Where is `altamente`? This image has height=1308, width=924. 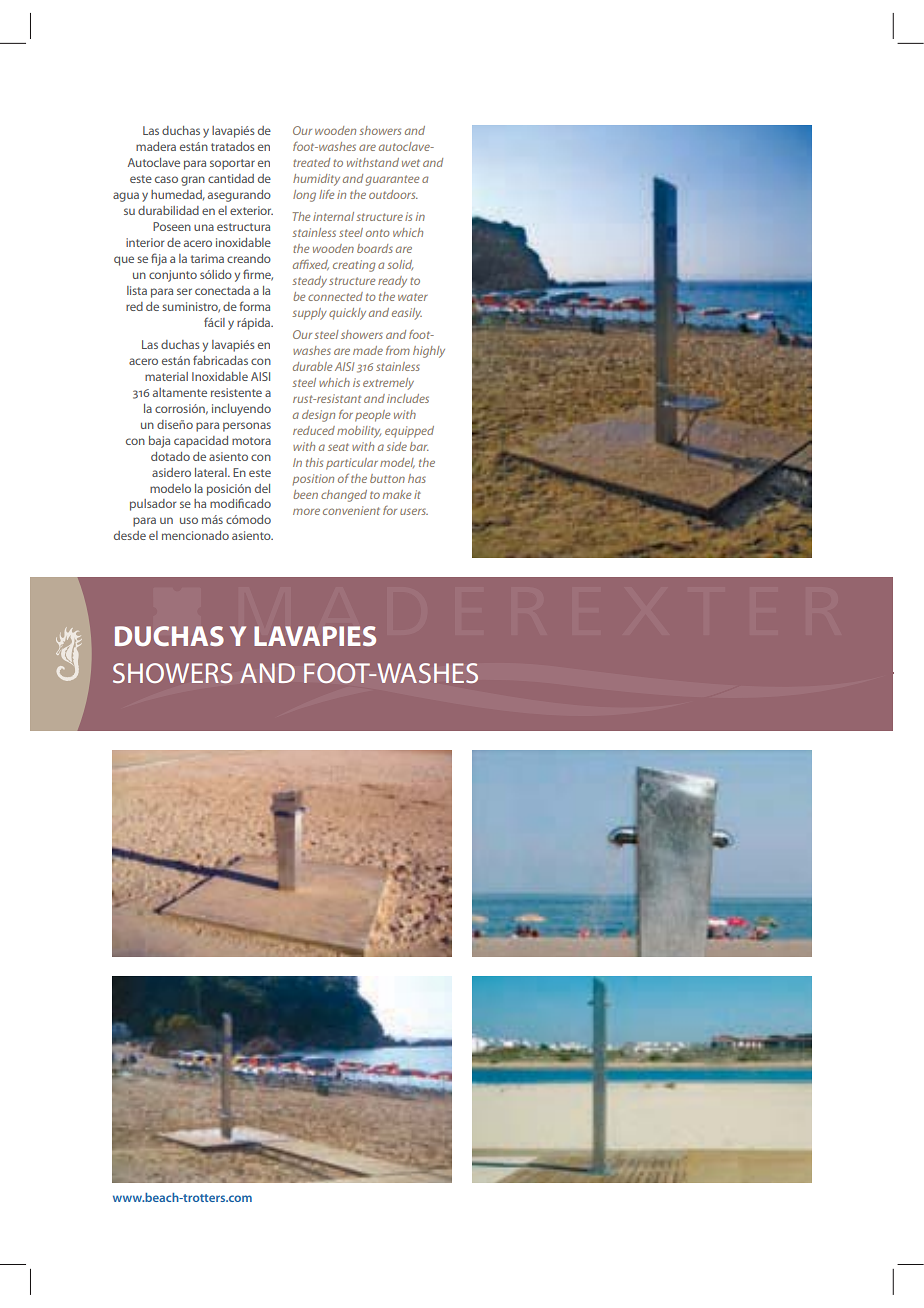
altamente is located at coordinates (180, 392).
